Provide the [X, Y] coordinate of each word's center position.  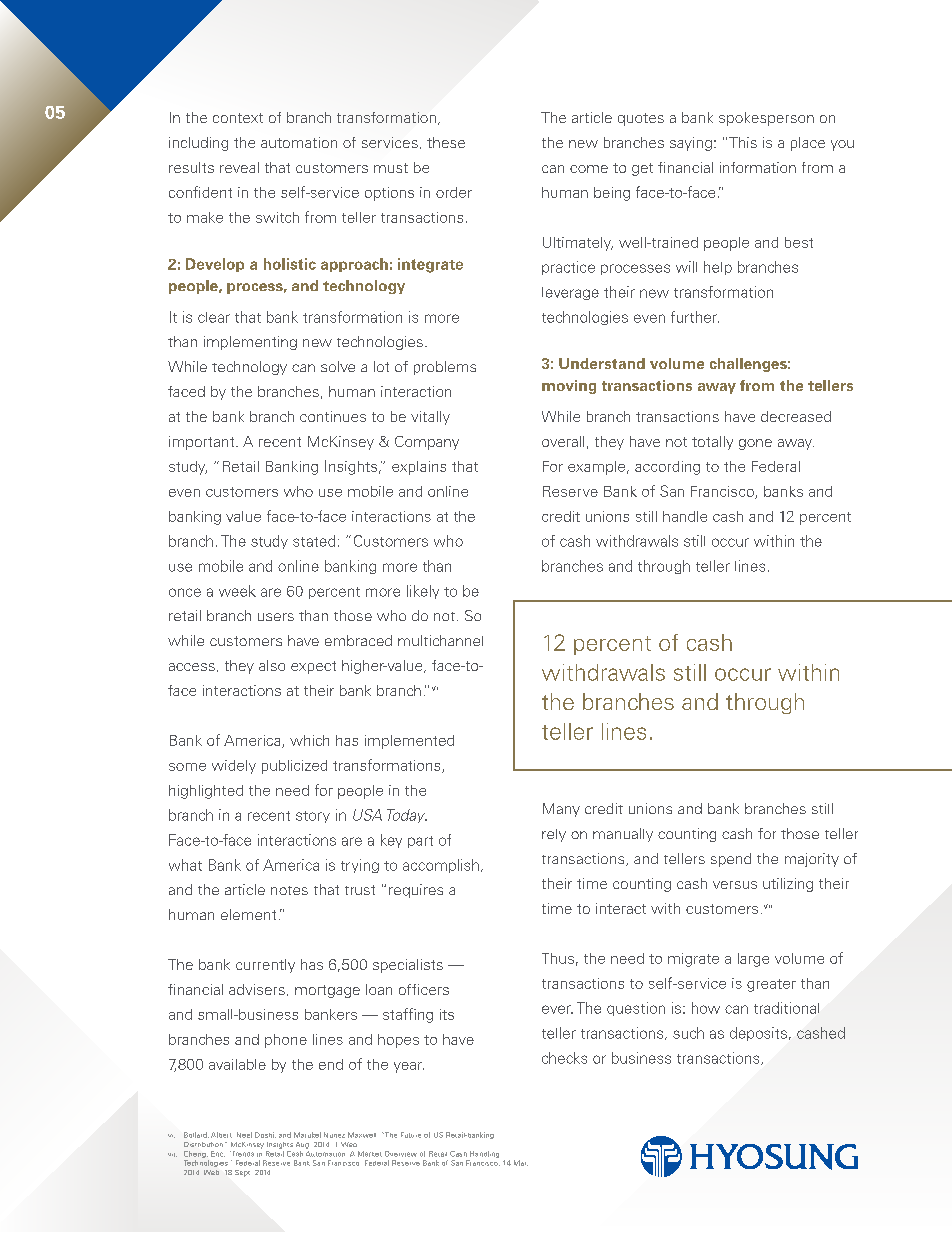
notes [289, 890]
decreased [796, 416]
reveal [239, 167]
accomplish [441, 866]
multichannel [440, 640]
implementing [250, 343]
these [446, 142]
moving [569, 387]
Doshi [265, 1135]
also [272, 665]
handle [685, 516]
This [743, 142]
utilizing [788, 885]
